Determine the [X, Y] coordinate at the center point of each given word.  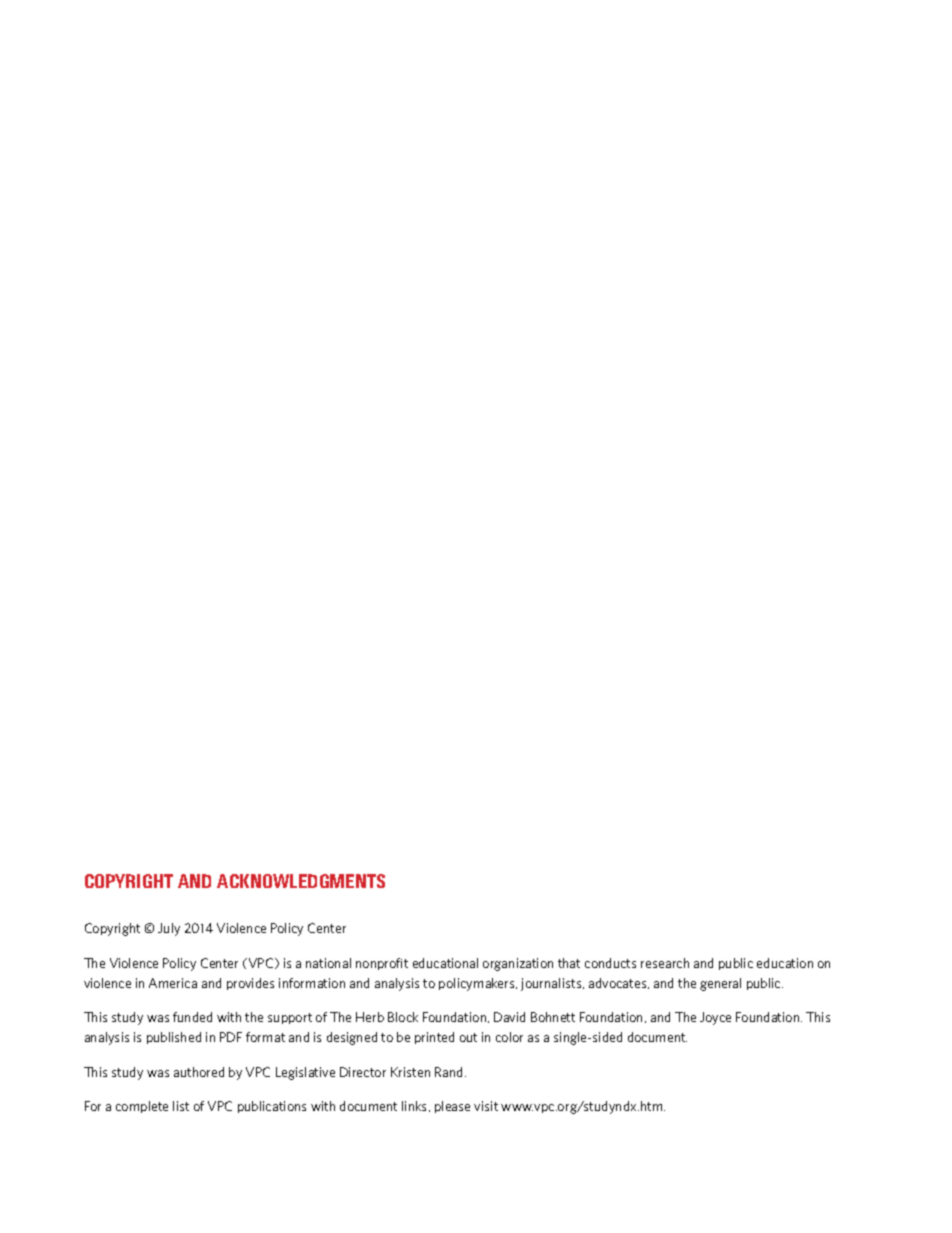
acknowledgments [301, 881]
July [169, 929]
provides [250, 984]
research [665, 963]
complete [142, 1107]
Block [403, 1017]
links [416, 1106]
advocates [619, 983]
